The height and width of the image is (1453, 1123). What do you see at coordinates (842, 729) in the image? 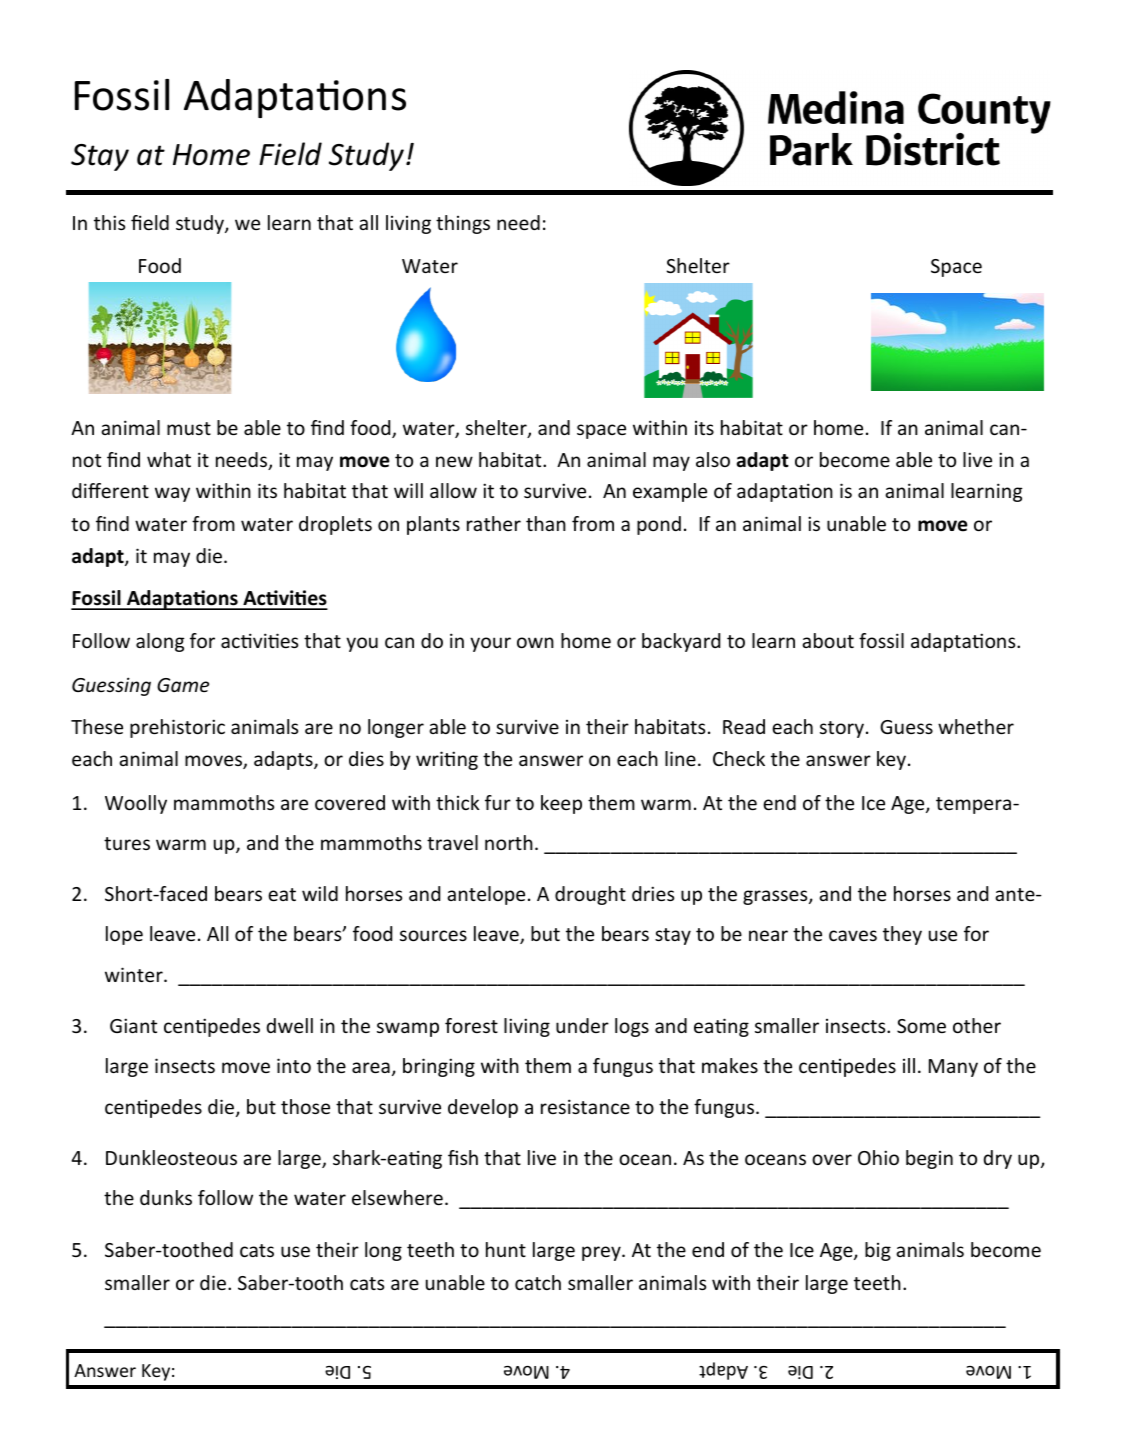
I see `story` at bounding box center [842, 729].
